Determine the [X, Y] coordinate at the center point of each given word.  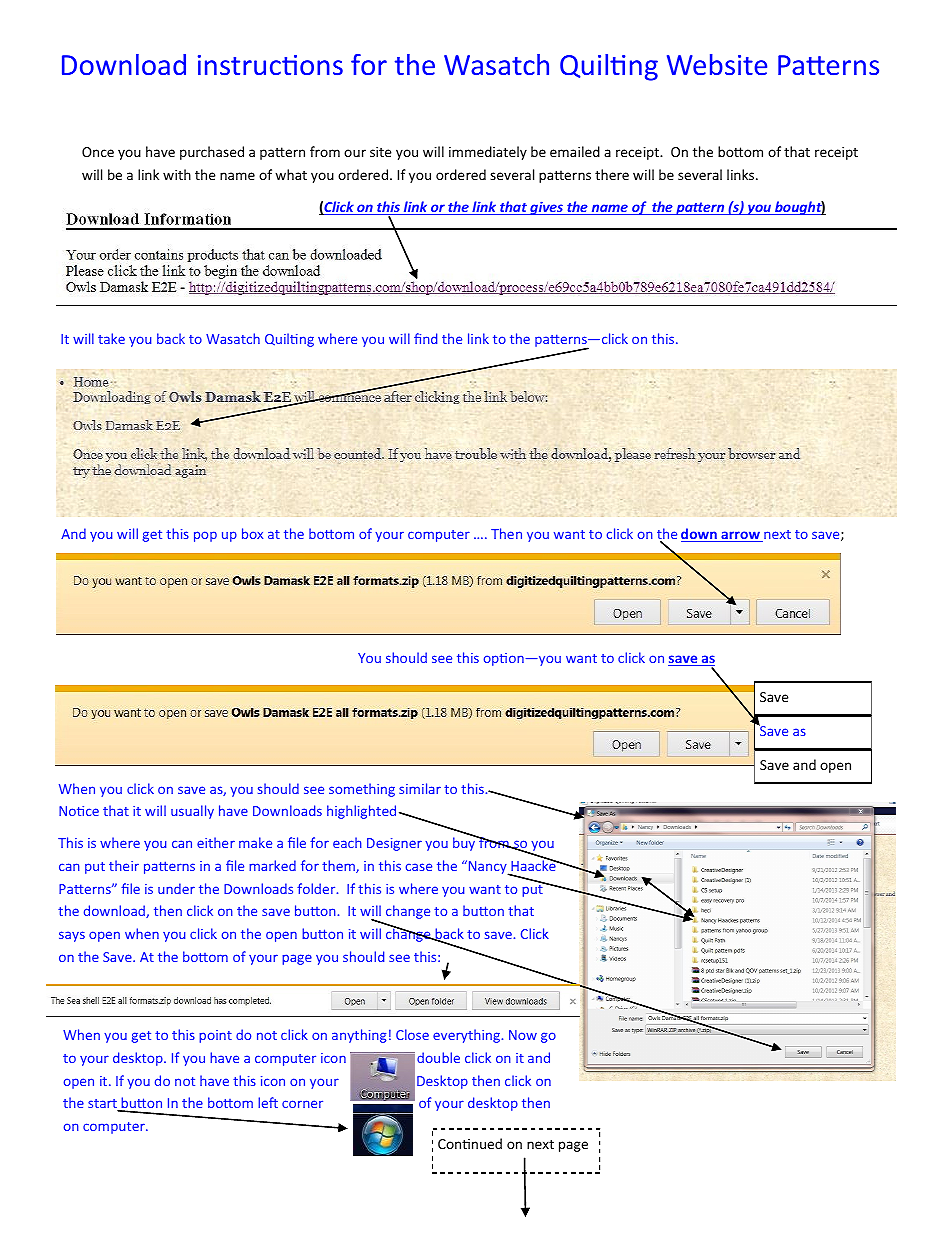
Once [98, 152]
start [103, 1105]
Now [523, 1035]
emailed [575, 151]
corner [302, 1104]
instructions [270, 65]
